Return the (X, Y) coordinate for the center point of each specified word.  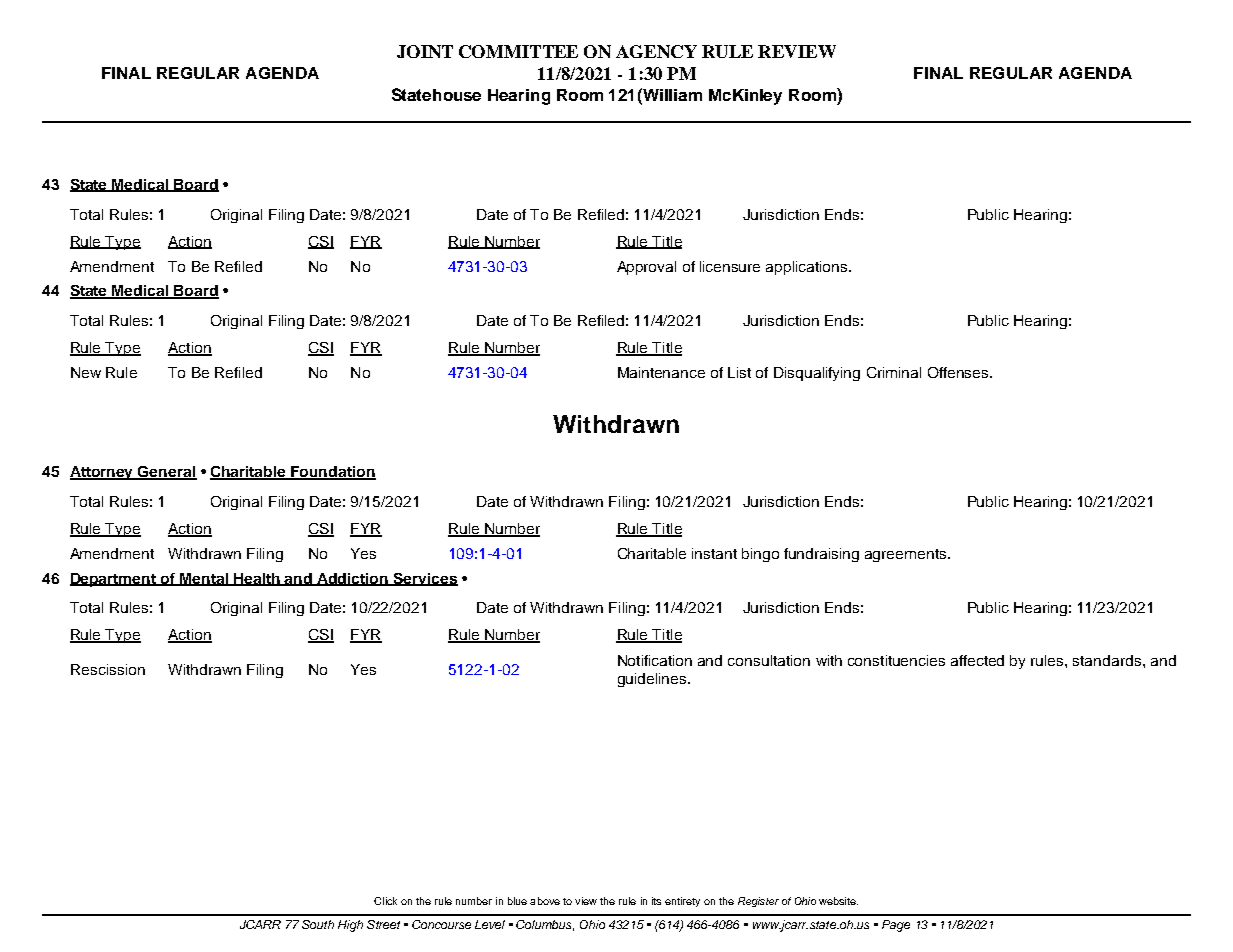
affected (977, 660)
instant (714, 553)
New (86, 372)
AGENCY (656, 51)
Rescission (108, 669)
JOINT (425, 51)
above (545, 901)
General (167, 473)
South (318, 924)
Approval (646, 268)
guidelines (652, 680)
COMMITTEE (518, 51)
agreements (907, 555)
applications (808, 268)
